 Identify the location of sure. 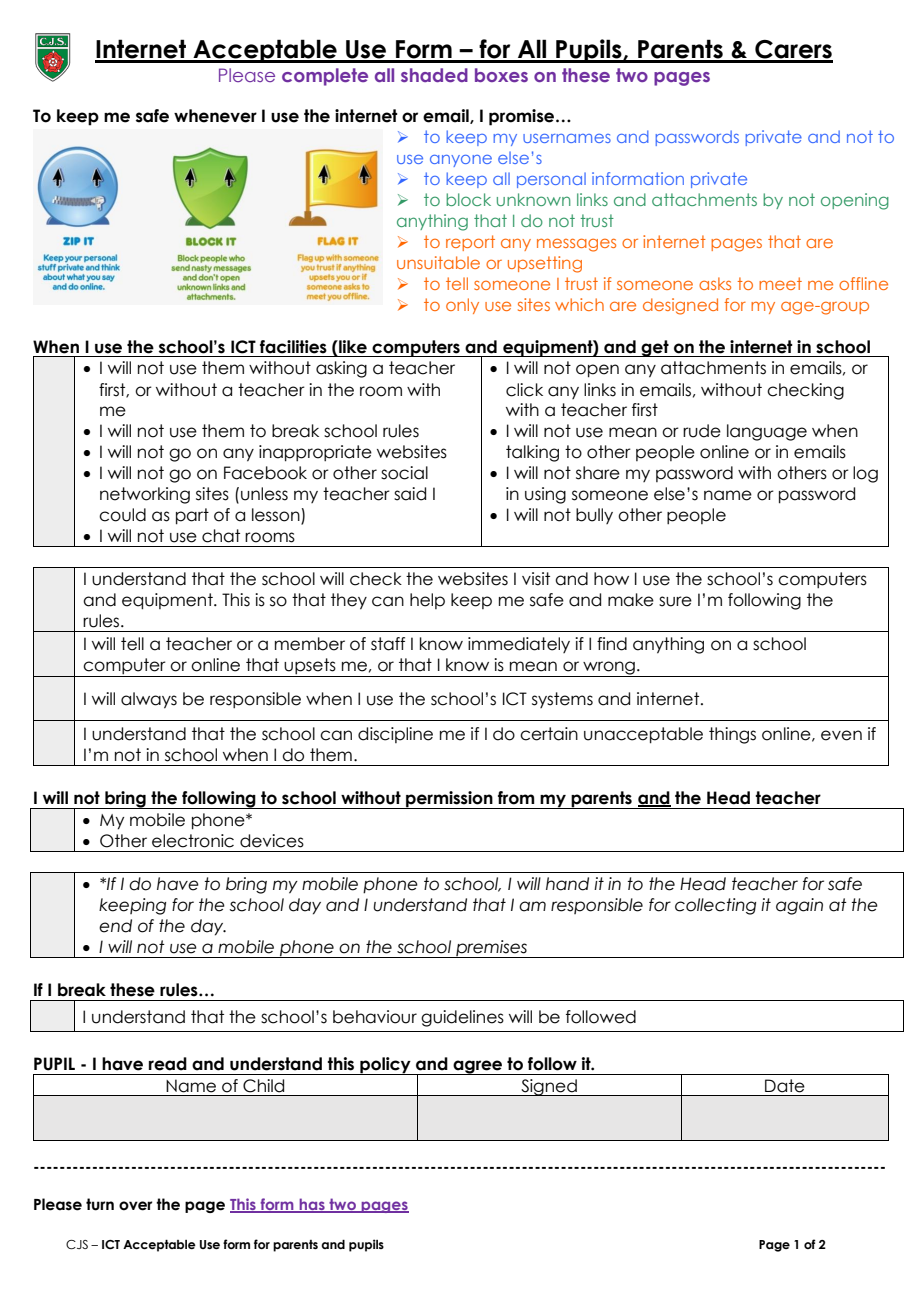
(675, 601).
